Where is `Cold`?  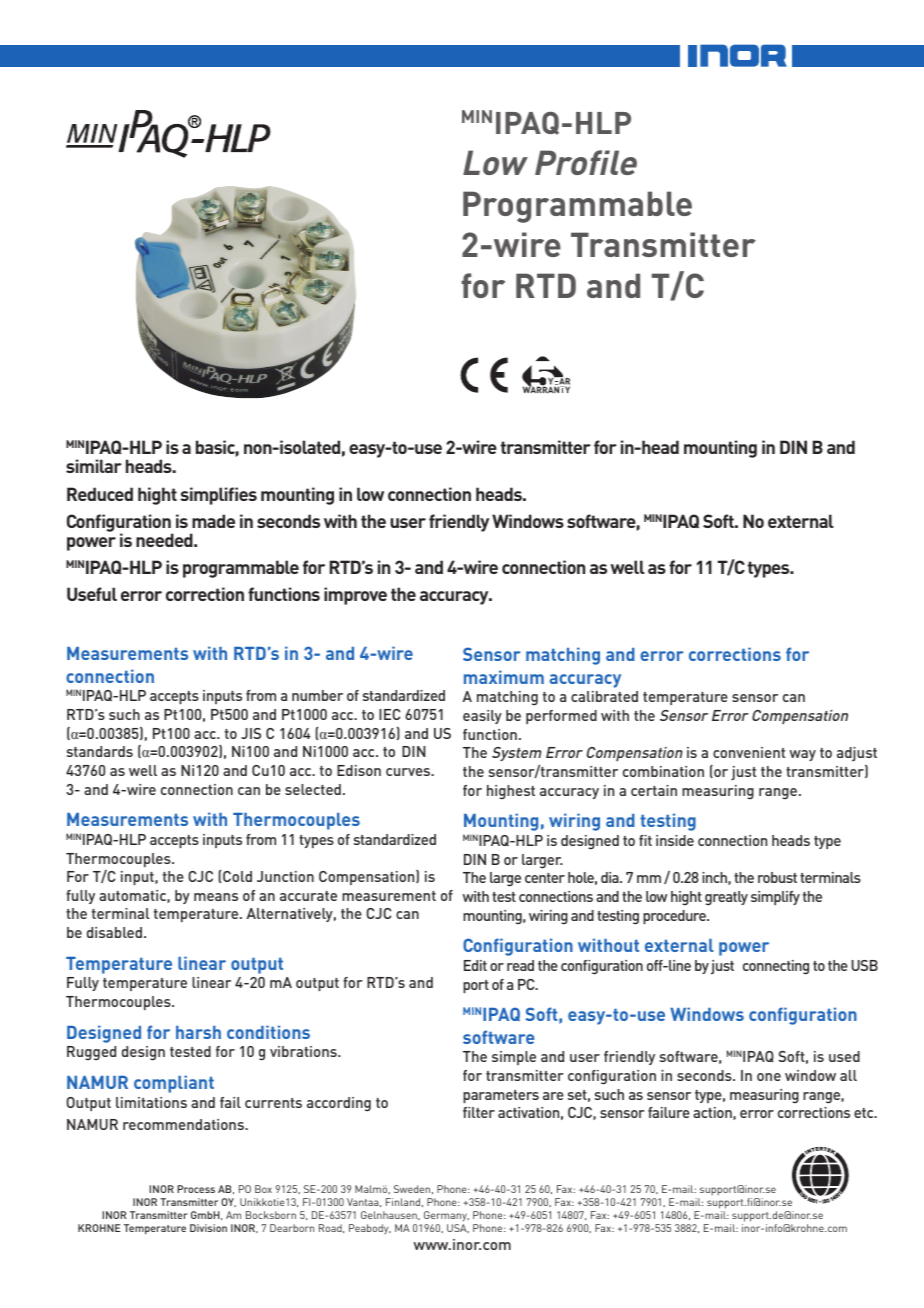
Cold is located at coordinates (237, 876).
